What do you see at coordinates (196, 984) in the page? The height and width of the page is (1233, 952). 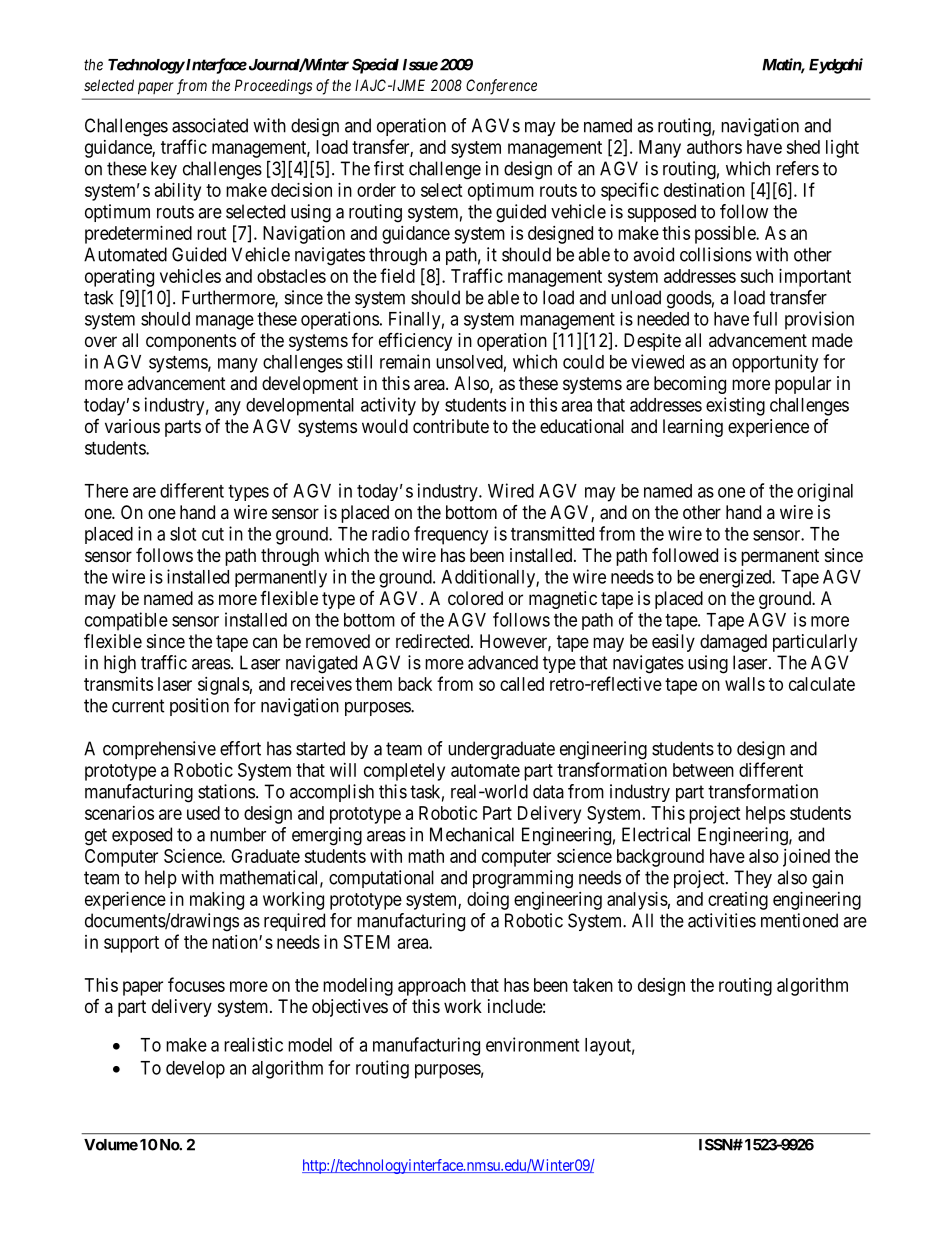 I see `focuses` at bounding box center [196, 984].
